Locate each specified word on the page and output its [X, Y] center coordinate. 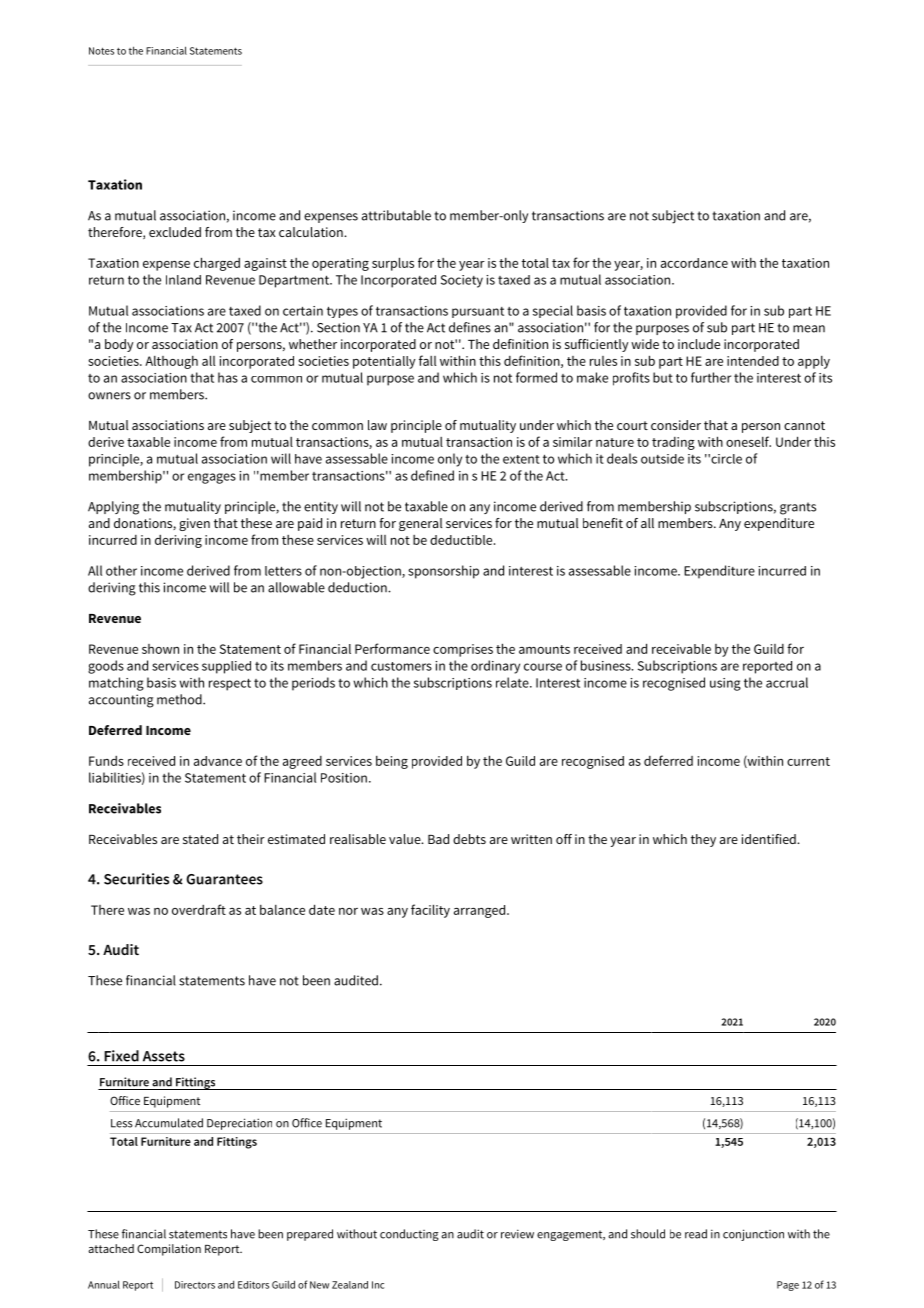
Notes [101, 51]
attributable [396, 215]
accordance [694, 263]
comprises [463, 650]
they [703, 840]
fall [427, 360]
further [711, 377]
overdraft [199, 909]
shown [160, 649]
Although [171, 362]
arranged [481, 911]
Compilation [169, 1250]
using [725, 684]
